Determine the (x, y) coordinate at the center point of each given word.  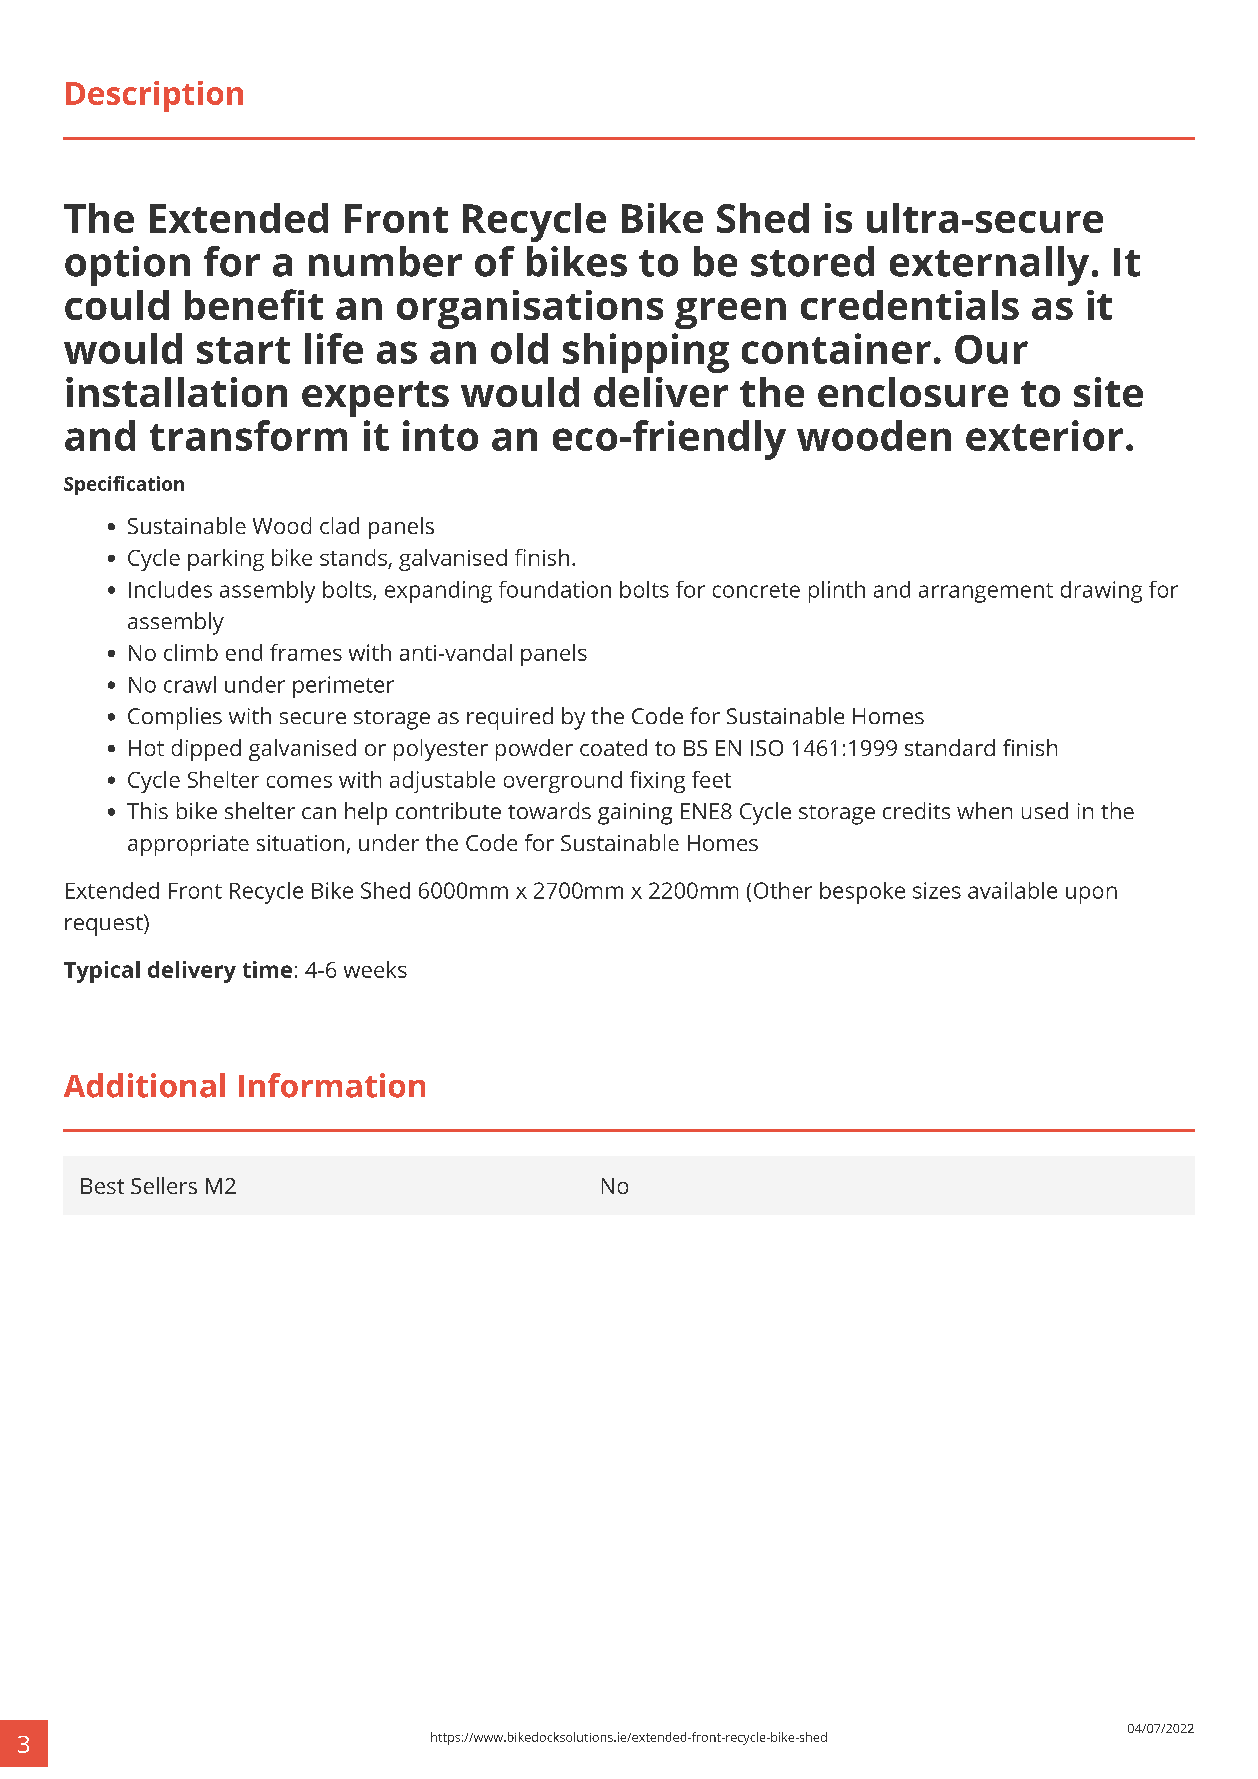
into (440, 435)
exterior (1044, 435)
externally (989, 266)
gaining (635, 814)
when (984, 810)
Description (154, 96)
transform (248, 435)
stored (812, 261)
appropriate (188, 845)
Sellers (164, 1185)
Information (332, 1085)
